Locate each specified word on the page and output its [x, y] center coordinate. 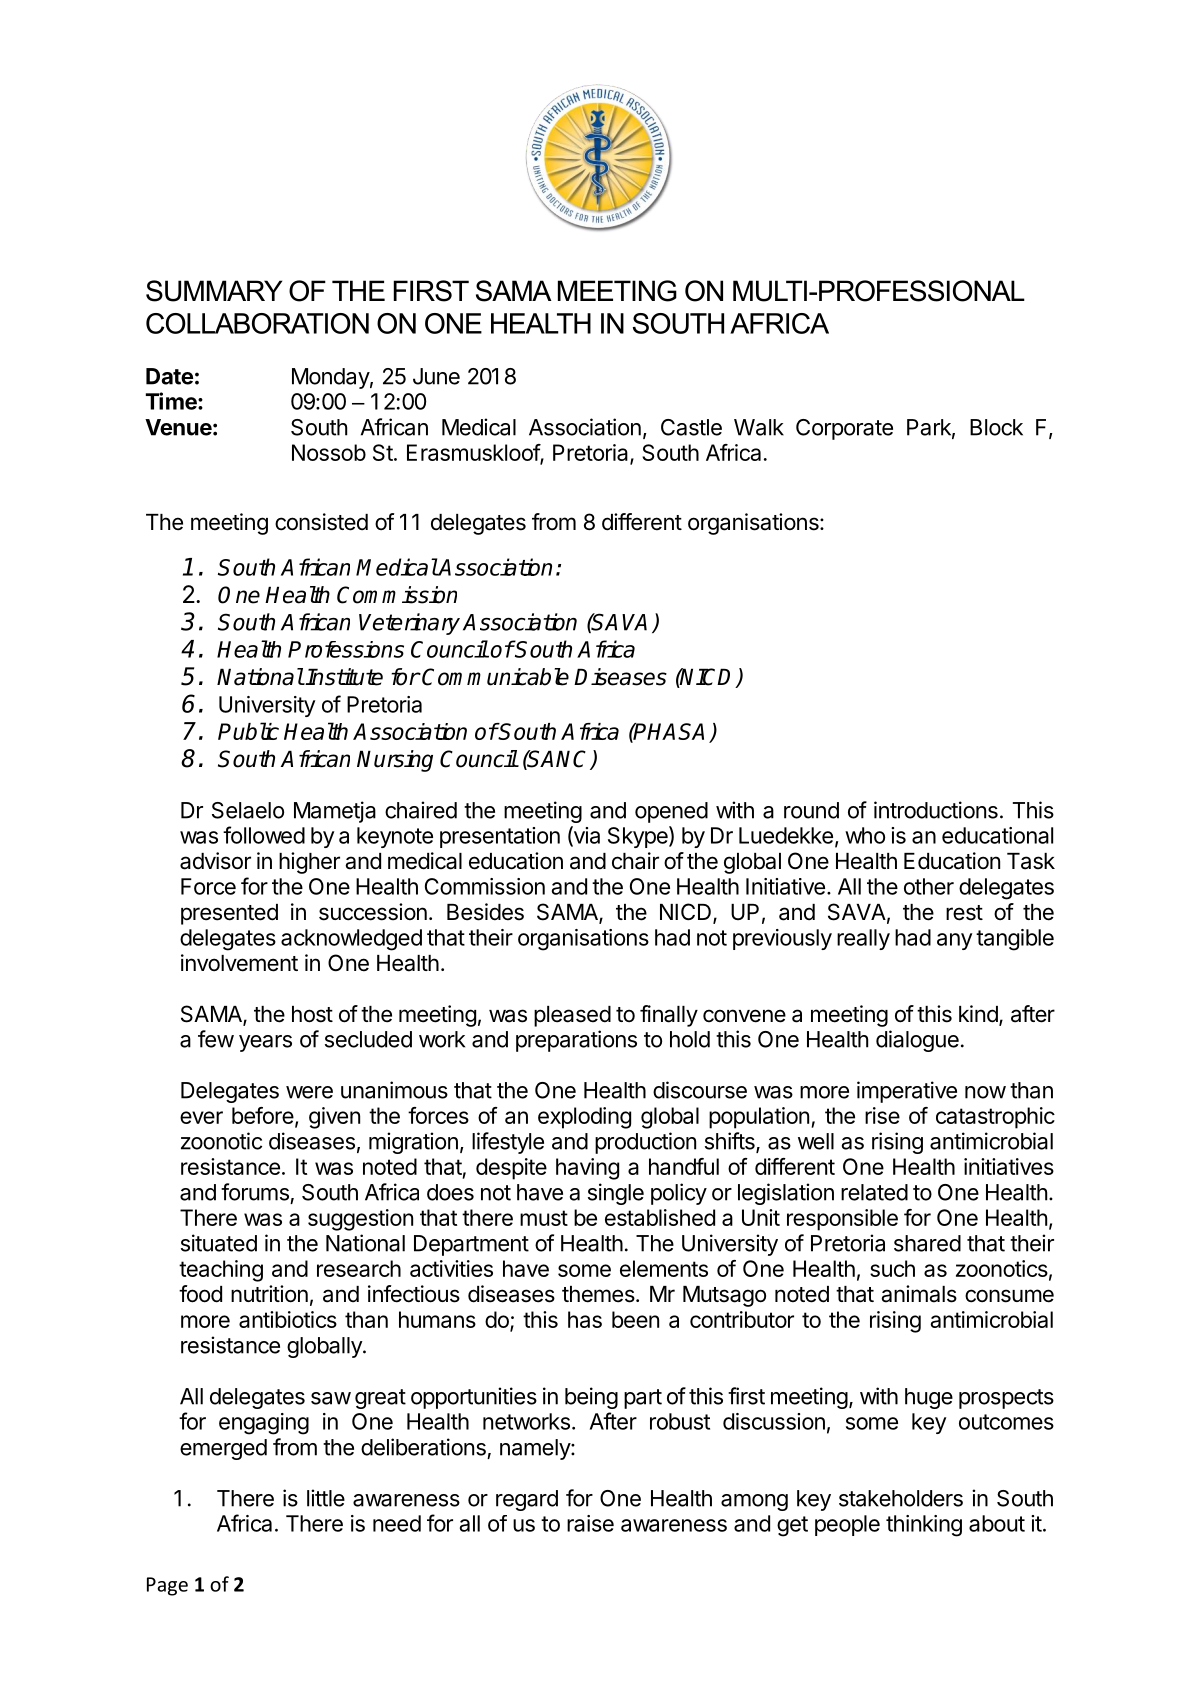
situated [219, 1243]
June [436, 376]
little [326, 1498]
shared [927, 1243]
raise [590, 1523]
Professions [346, 649]
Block [996, 427]
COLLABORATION [257, 323]
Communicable [495, 677]
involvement [239, 963]
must [544, 1218]
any [954, 941]
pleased [572, 1016]
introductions [936, 810]
